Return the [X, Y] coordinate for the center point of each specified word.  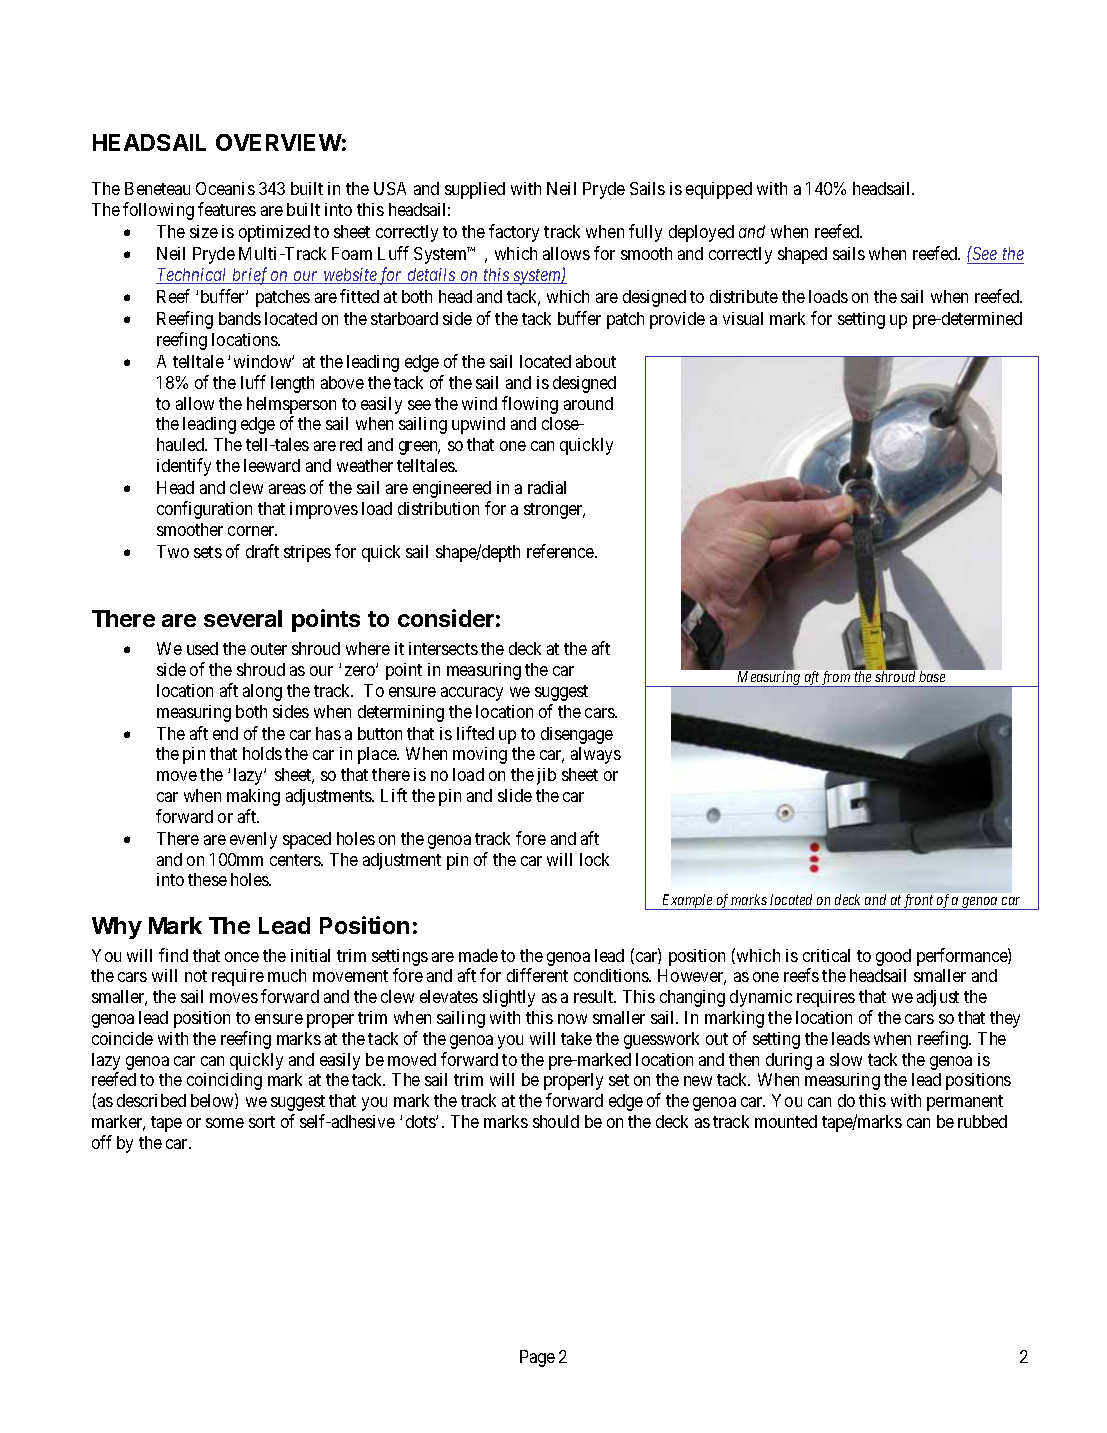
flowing [530, 405]
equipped [719, 190]
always [596, 755]
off [102, 1142]
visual [743, 318]
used [202, 648]
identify [184, 467]
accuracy [472, 694]
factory [514, 233]
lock [594, 859]
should [556, 1121]
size [204, 231]
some [225, 1123]
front [919, 902]
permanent [965, 1103]
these [207, 879]
